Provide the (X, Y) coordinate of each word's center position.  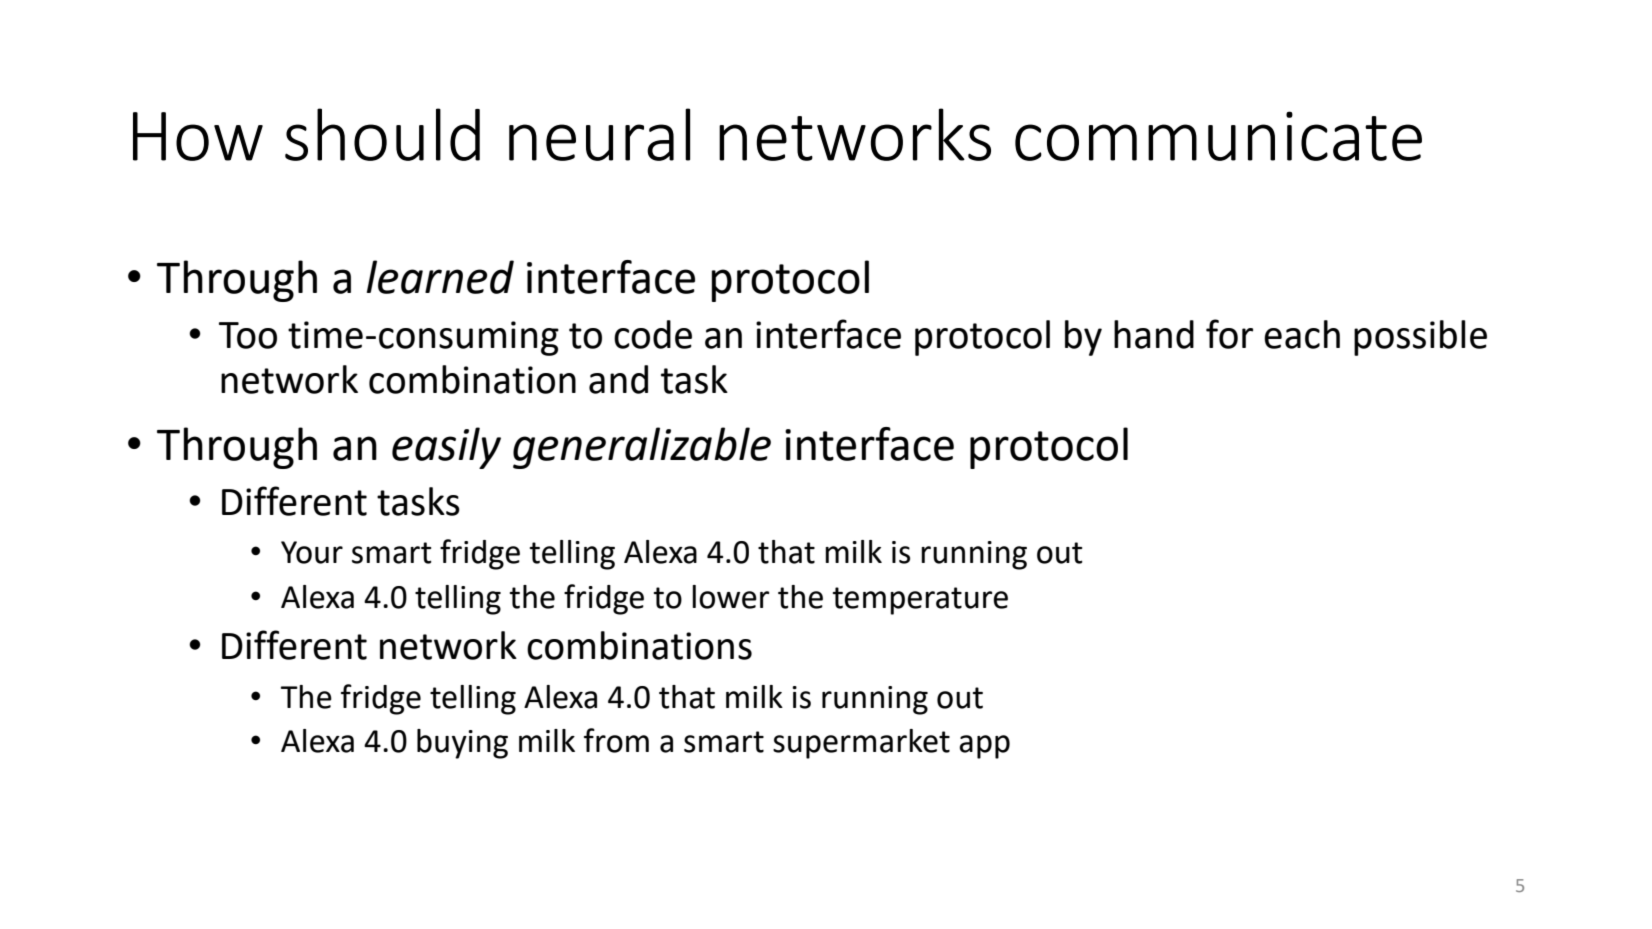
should (382, 134)
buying (462, 744)
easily (446, 448)
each (1302, 334)
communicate (1218, 136)
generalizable (642, 448)
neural (599, 134)
